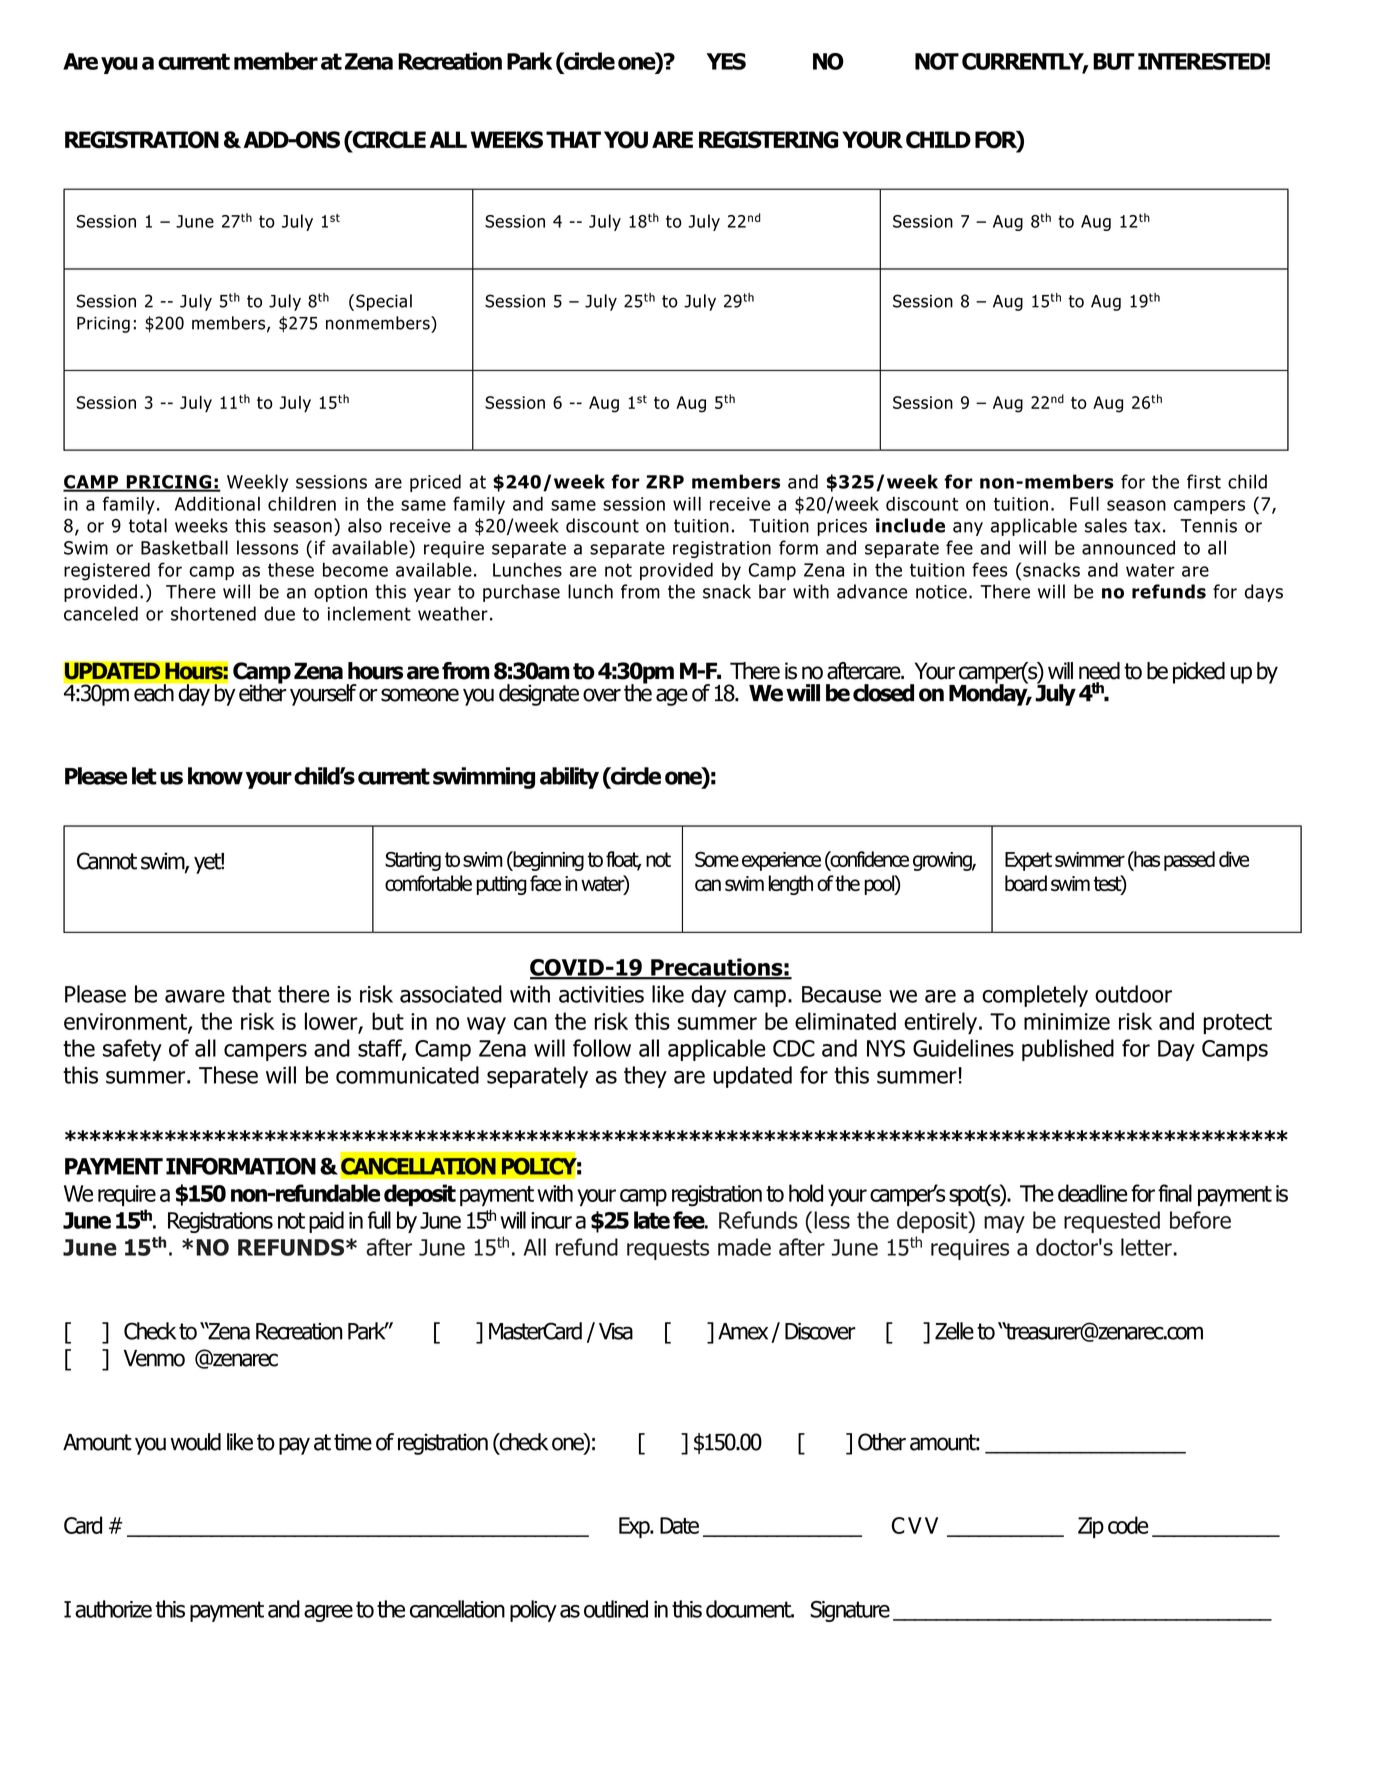 This screenshot has height=1777, width=1373. What do you see at coordinates (213, 613) in the screenshot?
I see `shortened` at bounding box center [213, 613].
